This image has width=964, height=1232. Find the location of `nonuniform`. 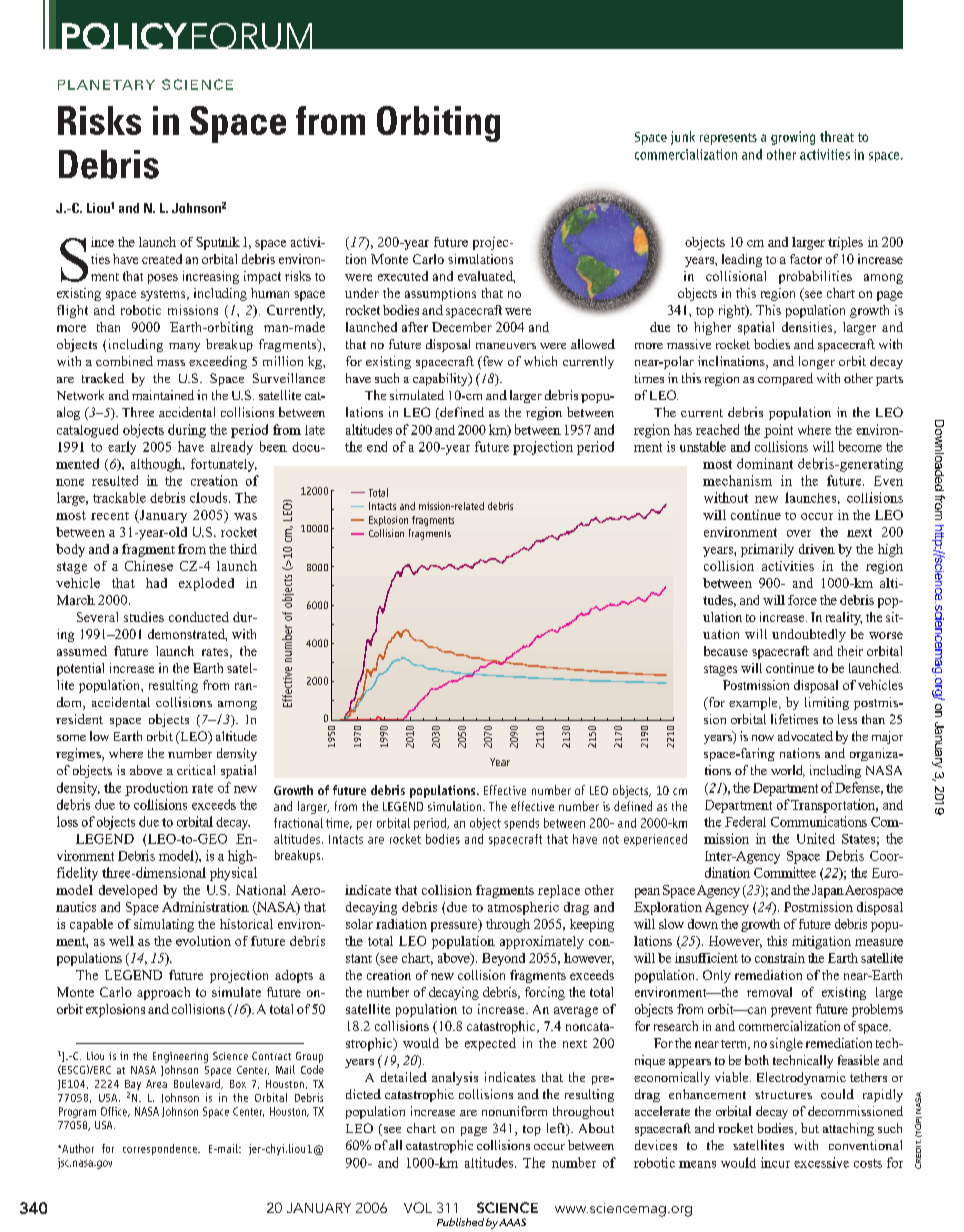

nonuniform is located at coordinates (514, 1111).
